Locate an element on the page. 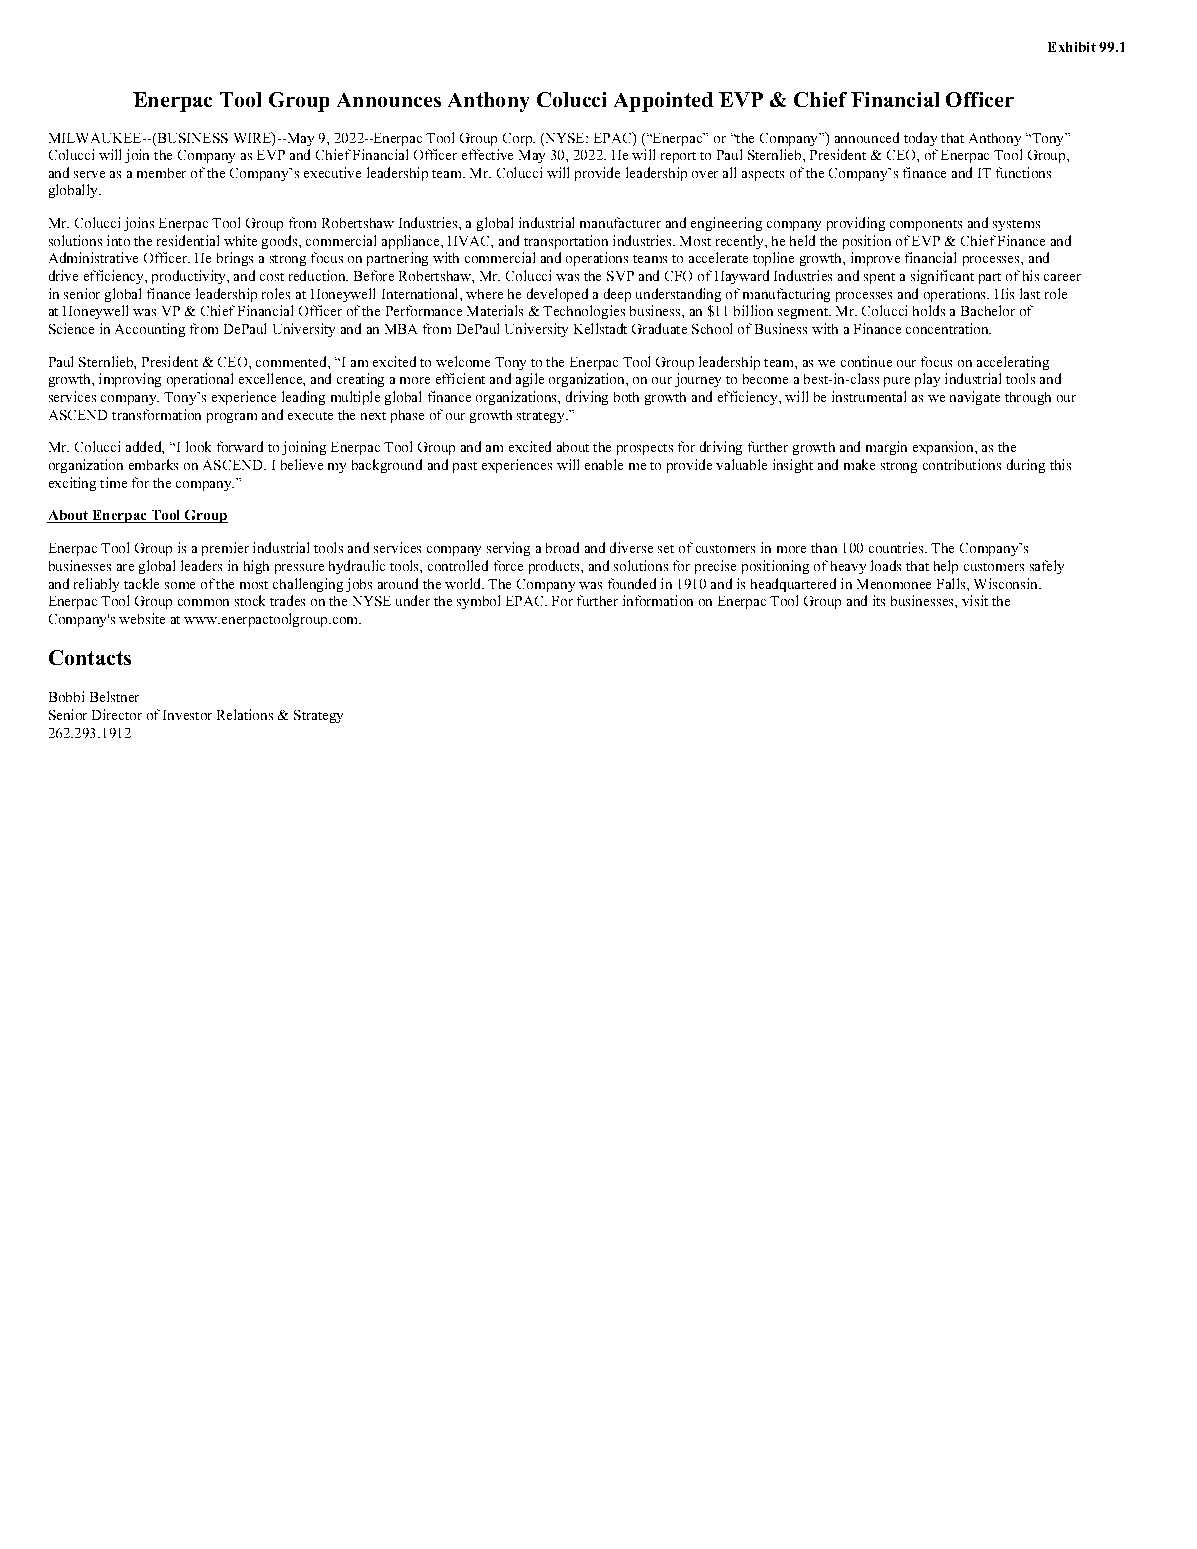 The height and width of the image is (1549, 1197). Exhibit is located at coordinates (1072, 47).
